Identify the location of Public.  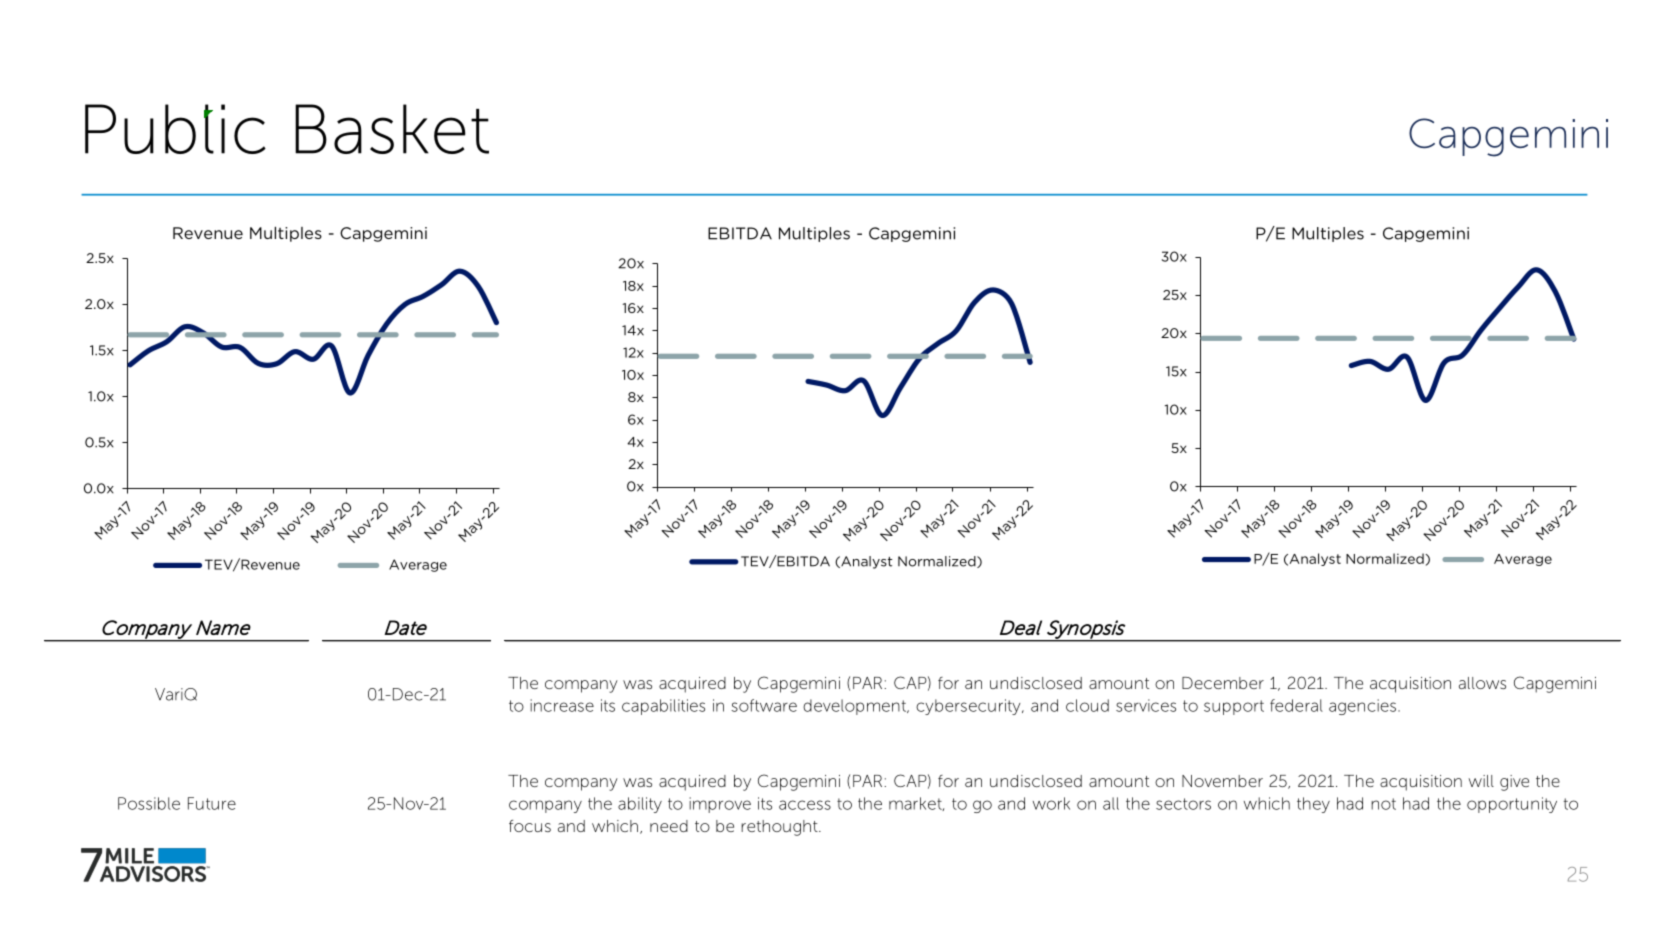
(175, 129).
